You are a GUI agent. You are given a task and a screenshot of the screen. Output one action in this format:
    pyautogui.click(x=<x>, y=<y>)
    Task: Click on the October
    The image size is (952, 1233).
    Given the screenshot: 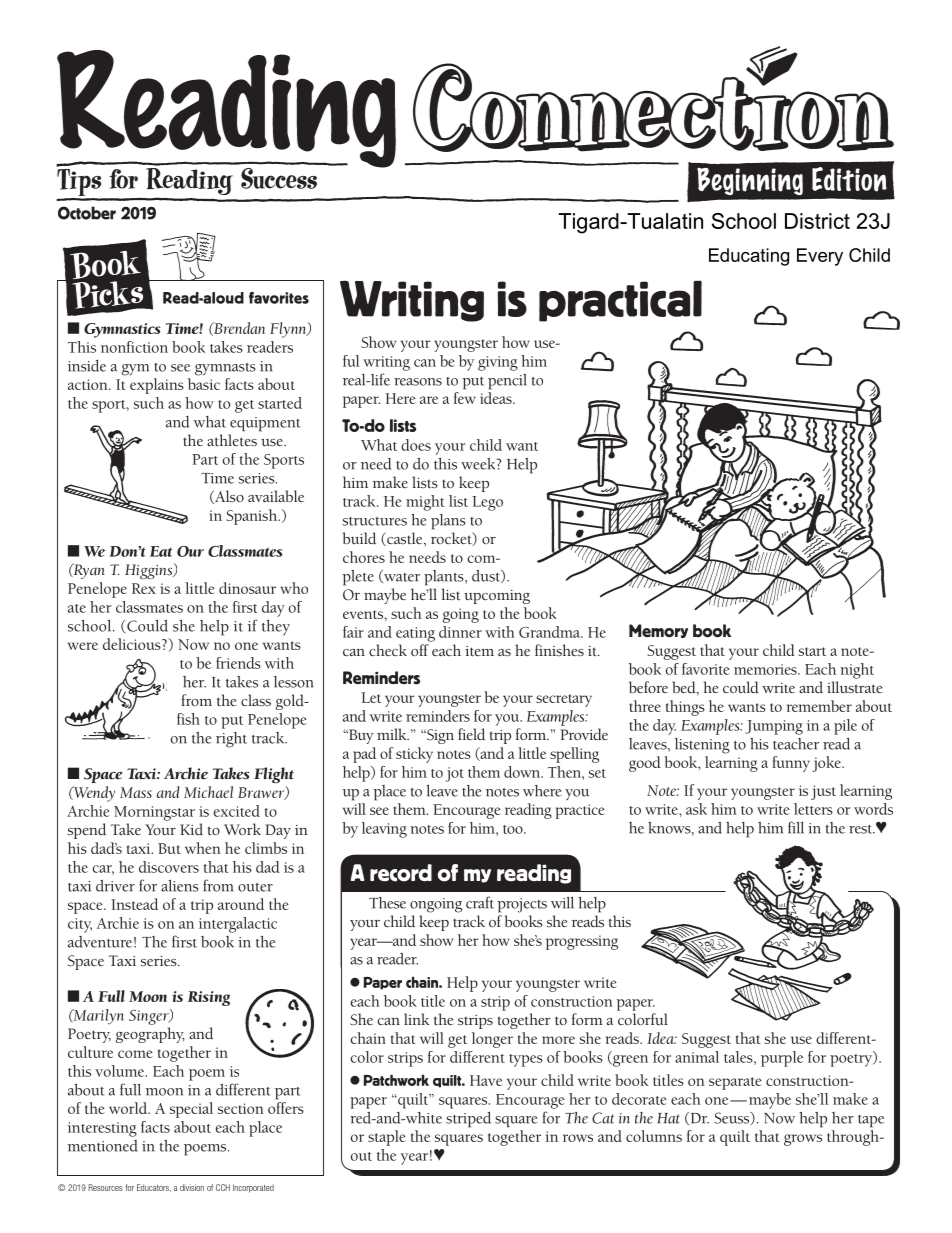 What is the action you would take?
    pyautogui.click(x=87, y=213)
